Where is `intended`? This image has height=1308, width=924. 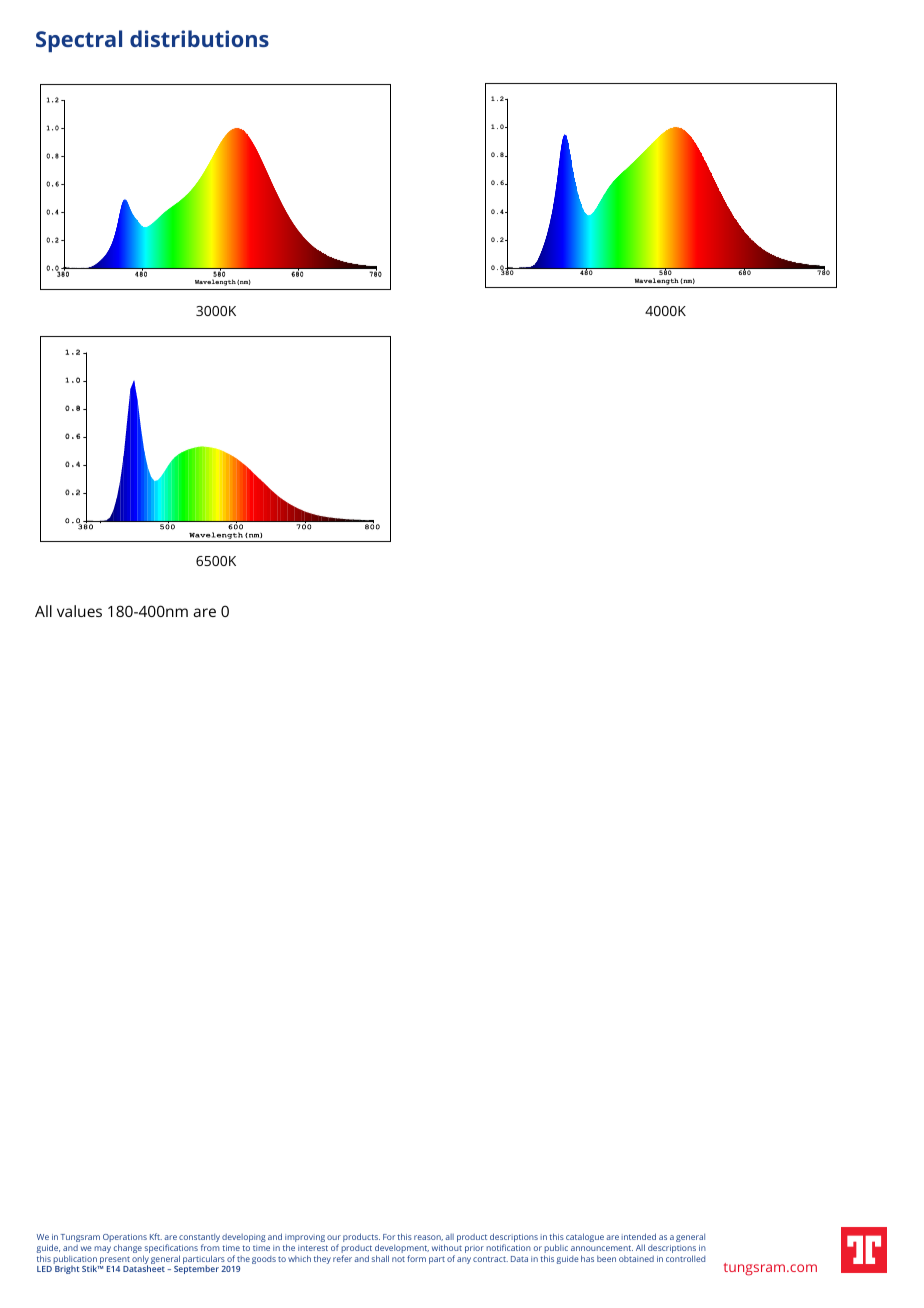
intended is located at coordinates (638, 1236).
